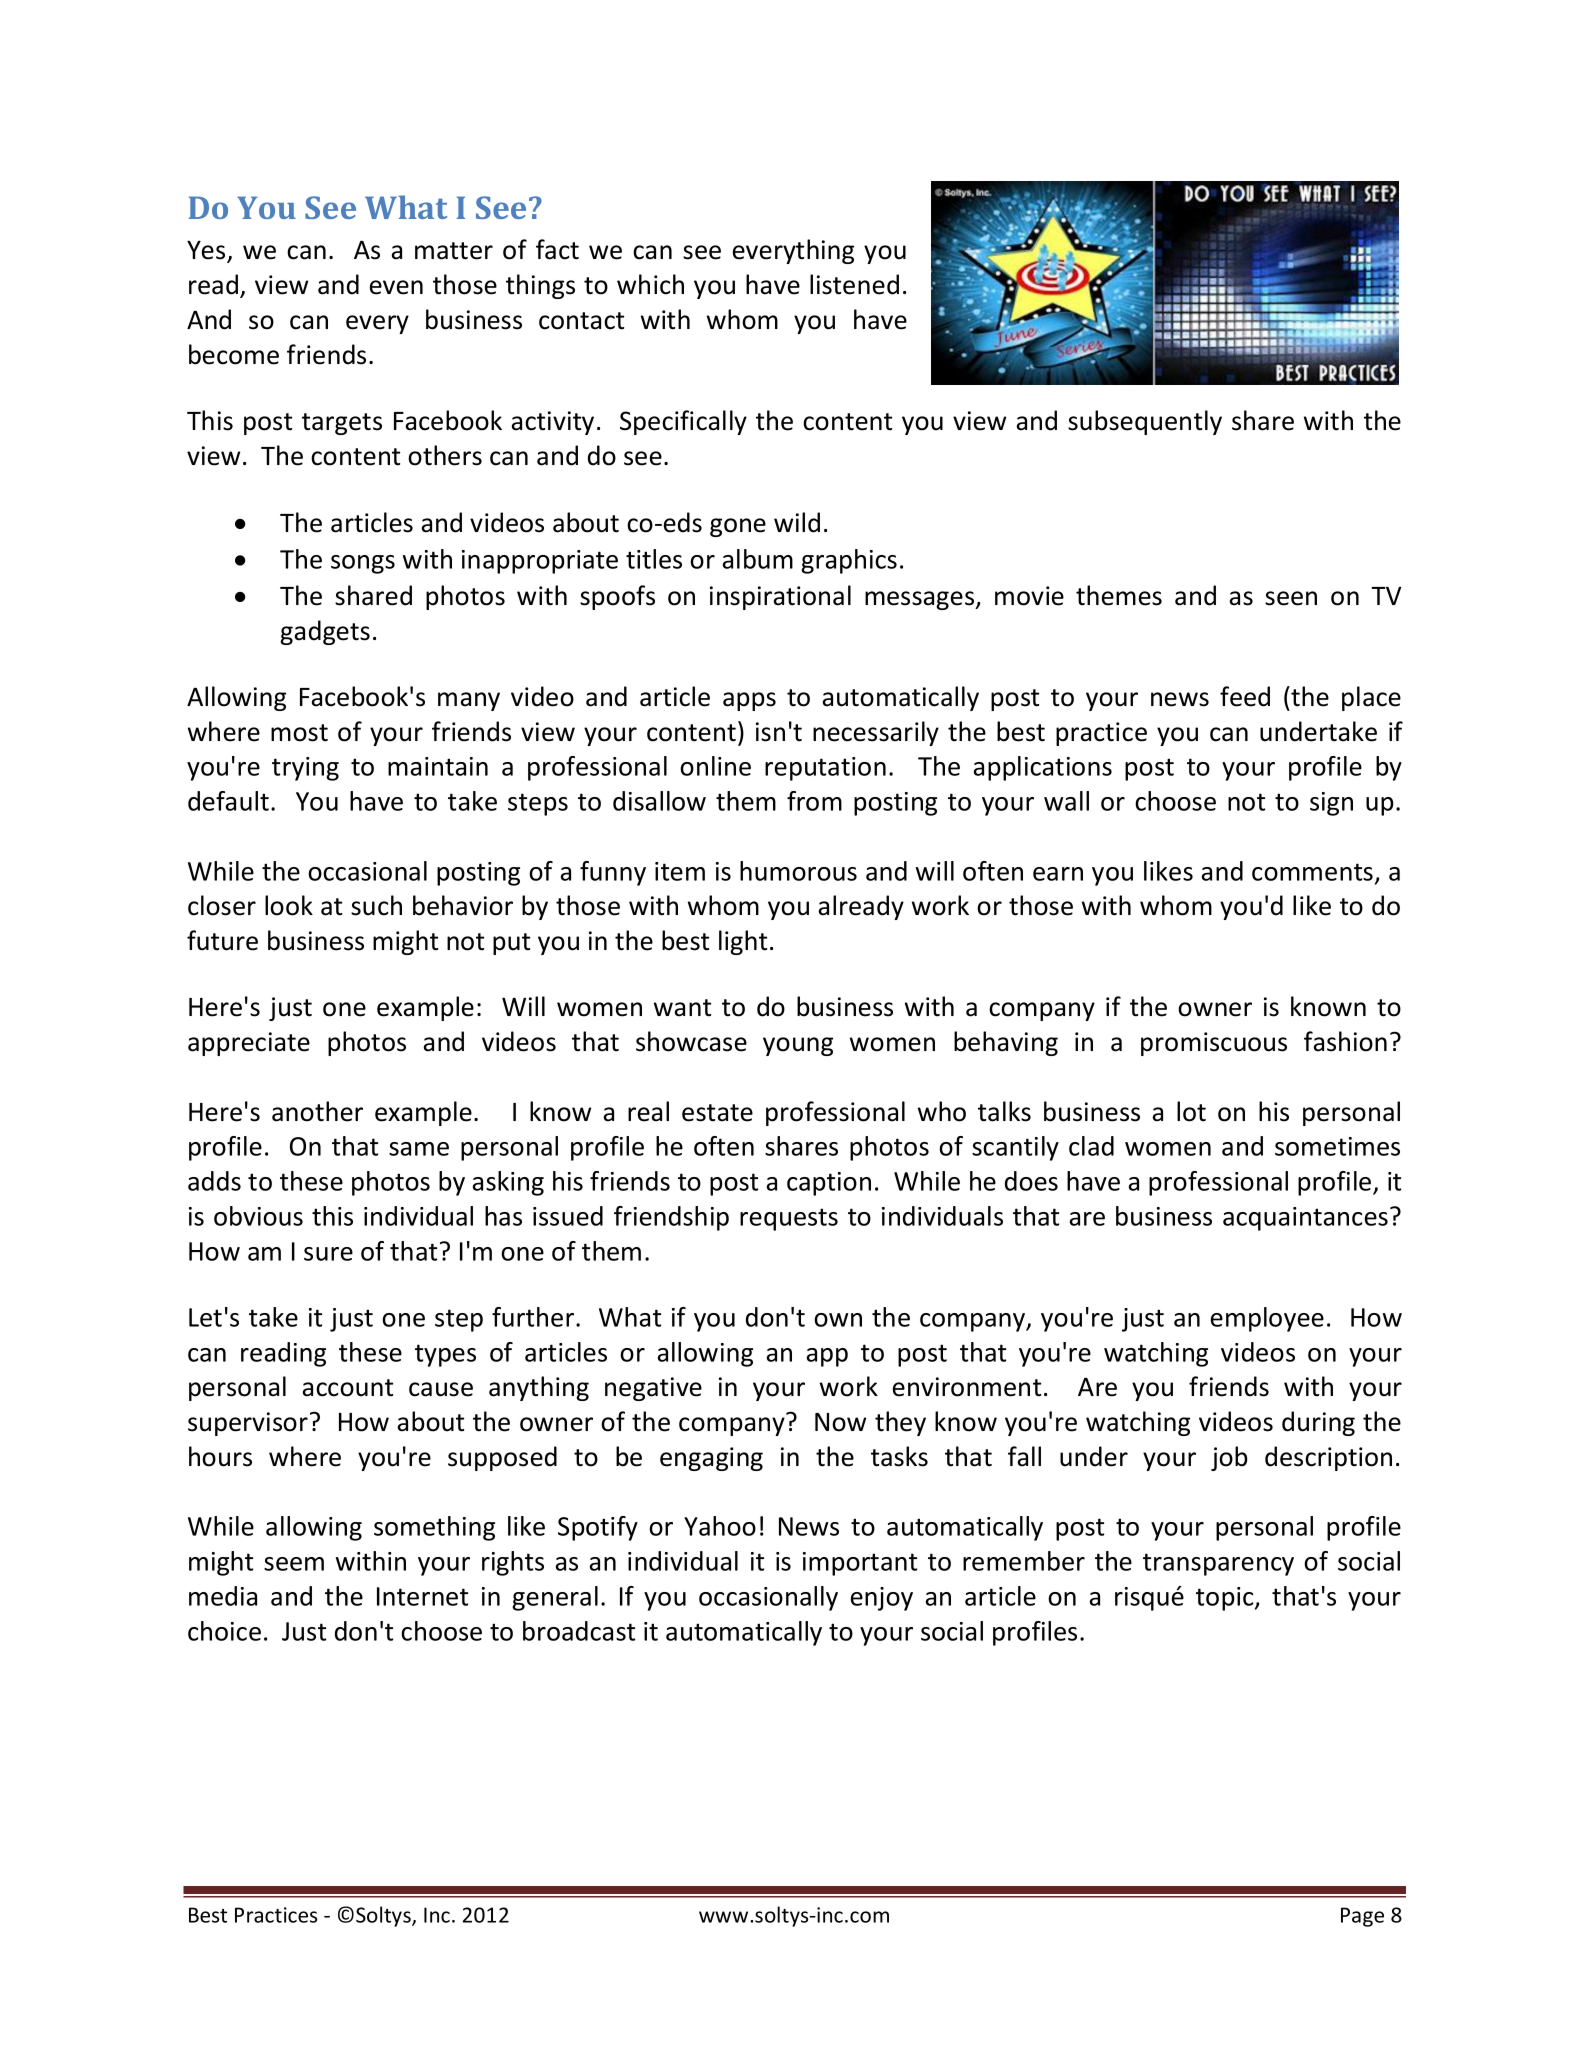 The image size is (1589, 2057). I want to click on even, so click(396, 287).
